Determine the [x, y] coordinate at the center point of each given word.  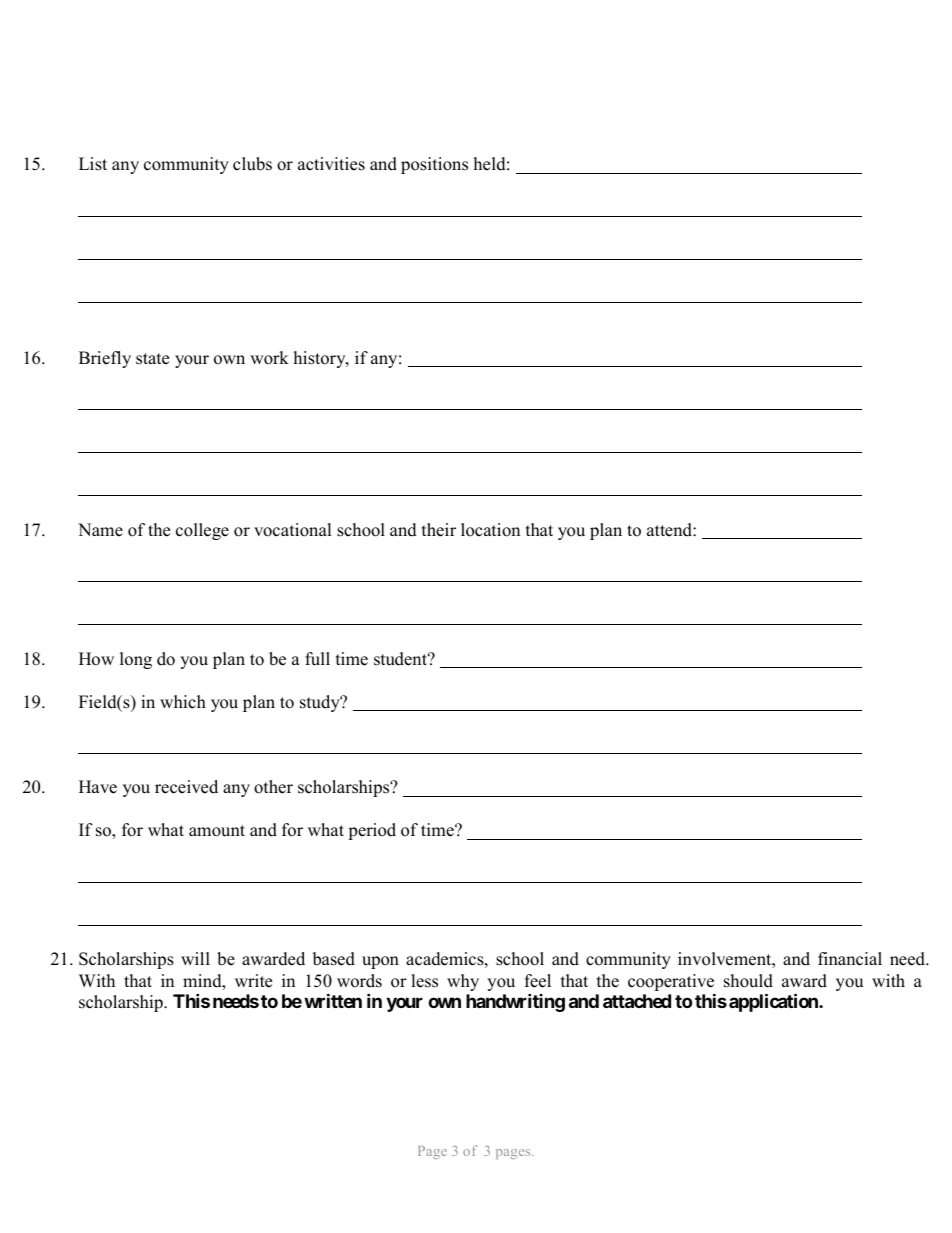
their [439, 530]
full [317, 659]
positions [434, 165]
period [372, 831]
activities [331, 164]
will [195, 958]
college [202, 531]
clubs [252, 164]
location [490, 530]
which [183, 702]
